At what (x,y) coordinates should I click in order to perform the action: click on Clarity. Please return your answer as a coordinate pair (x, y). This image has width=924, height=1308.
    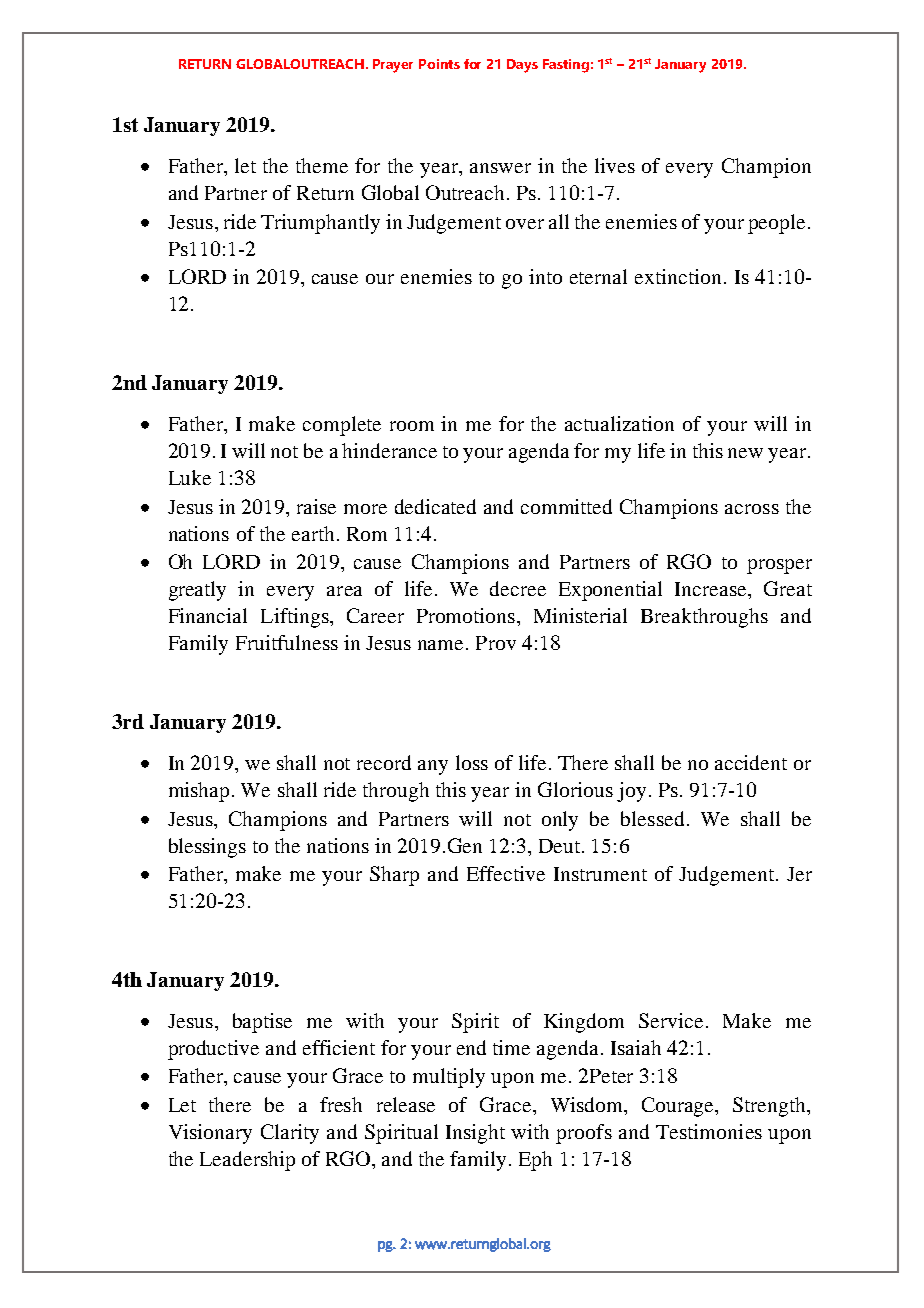
    Looking at the image, I should click on (290, 1134).
